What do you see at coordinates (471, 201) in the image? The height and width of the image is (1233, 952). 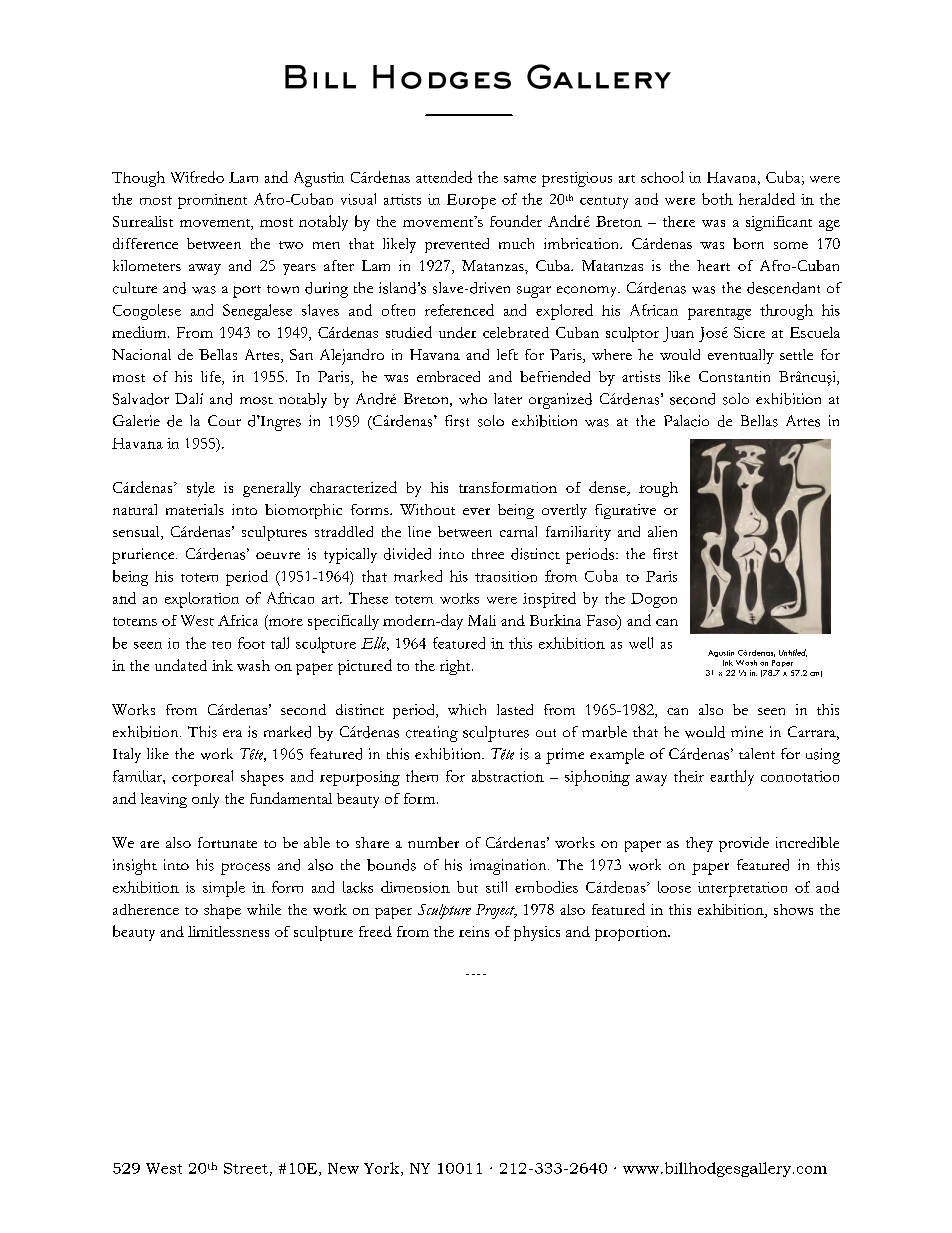 I see `Europe` at bounding box center [471, 201].
